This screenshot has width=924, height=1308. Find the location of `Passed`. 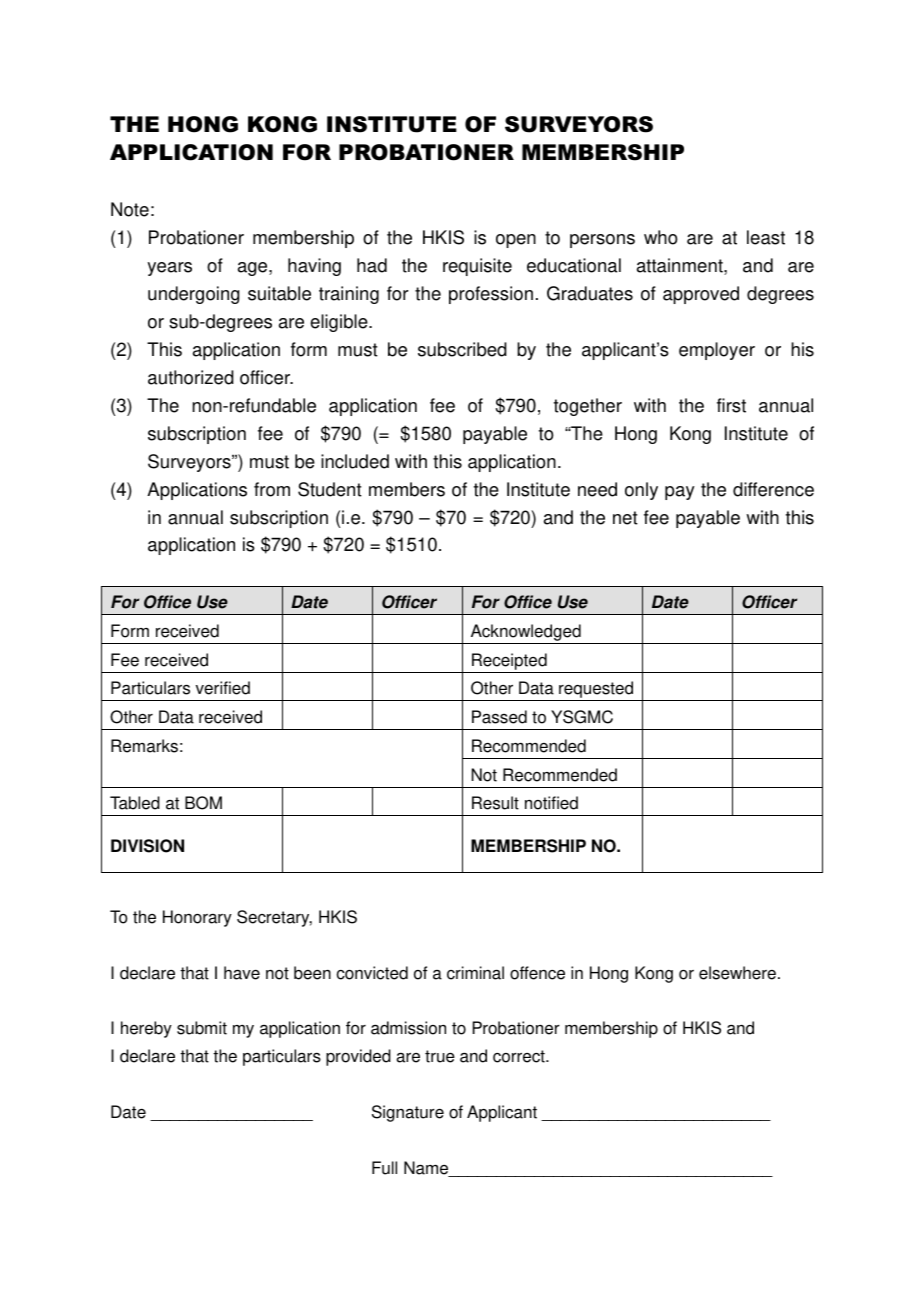

Passed is located at coordinates (499, 717).
